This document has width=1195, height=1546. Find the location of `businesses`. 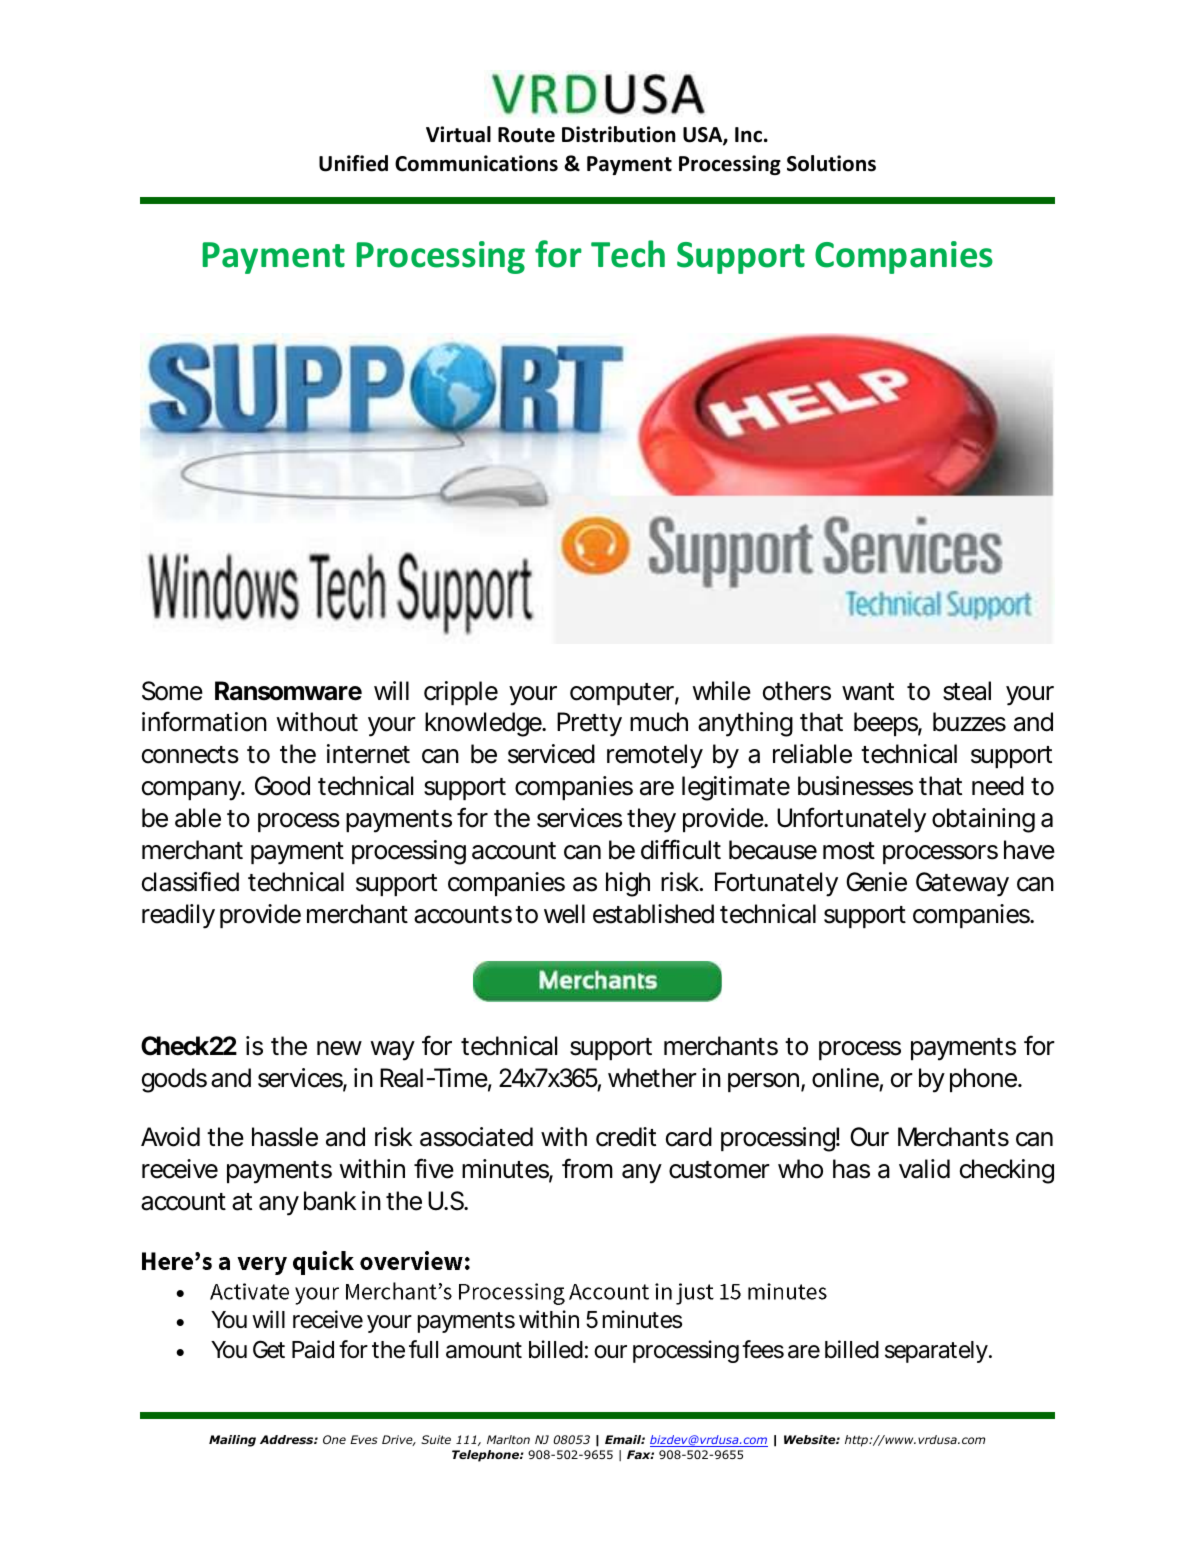

businesses is located at coordinates (855, 786).
